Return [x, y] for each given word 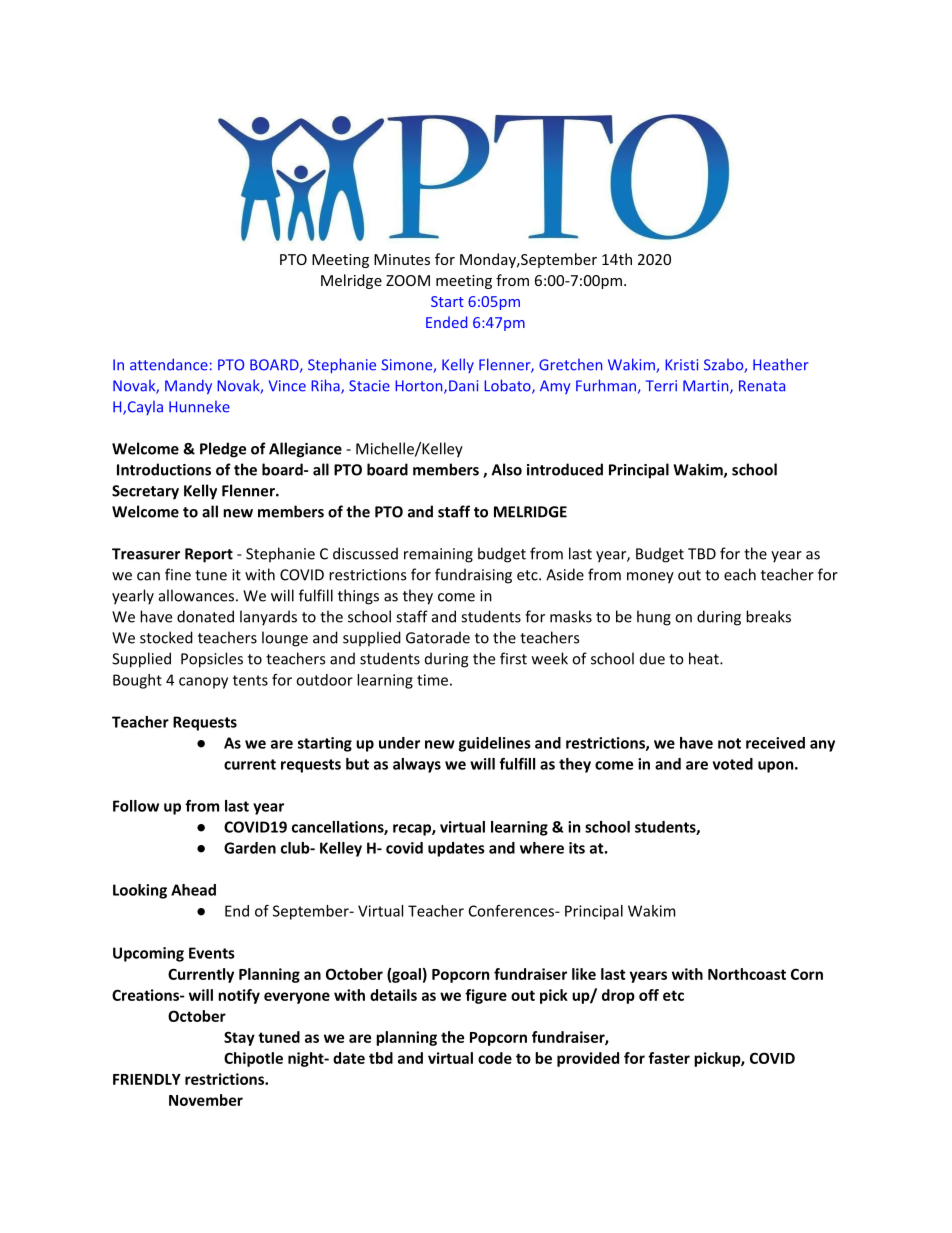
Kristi [681, 365]
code [495, 1058]
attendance [169, 364]
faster [669, 1058]
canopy [203, 683]
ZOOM [408, 280]
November [206, 1100]
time [432, 680]
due [652, 658]
